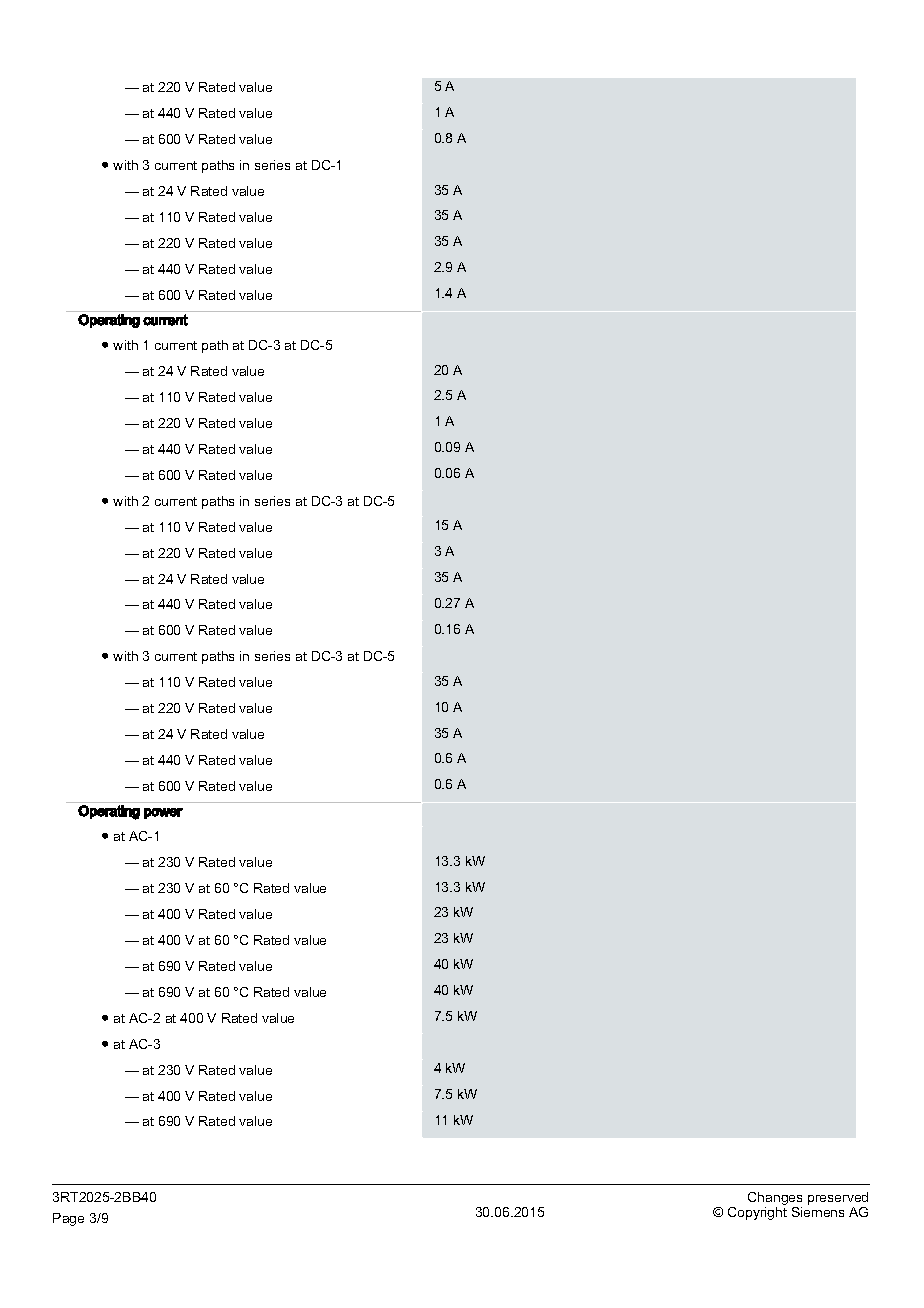 This screenshot has width=924, height=1308. Describe the element at coordinates (775, 1200) in the screenshot. I see `Changes` at that location.
